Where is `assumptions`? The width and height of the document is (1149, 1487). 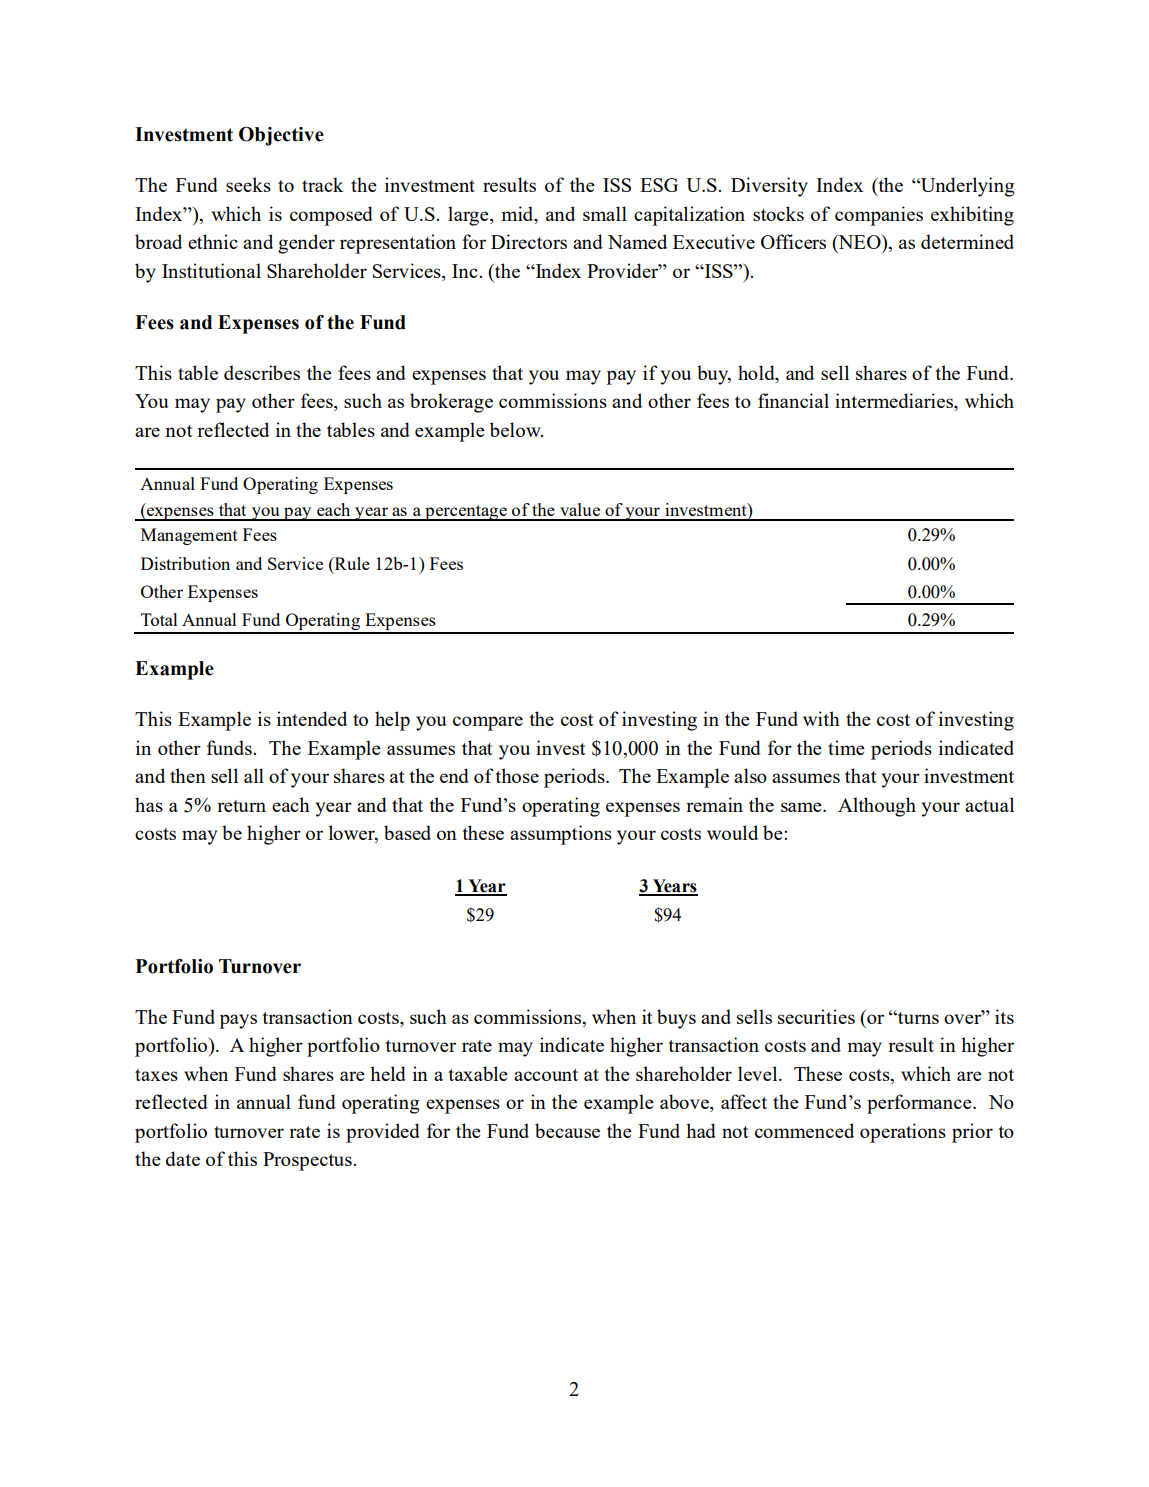 assumptions is located at coordinates (561, 835).
